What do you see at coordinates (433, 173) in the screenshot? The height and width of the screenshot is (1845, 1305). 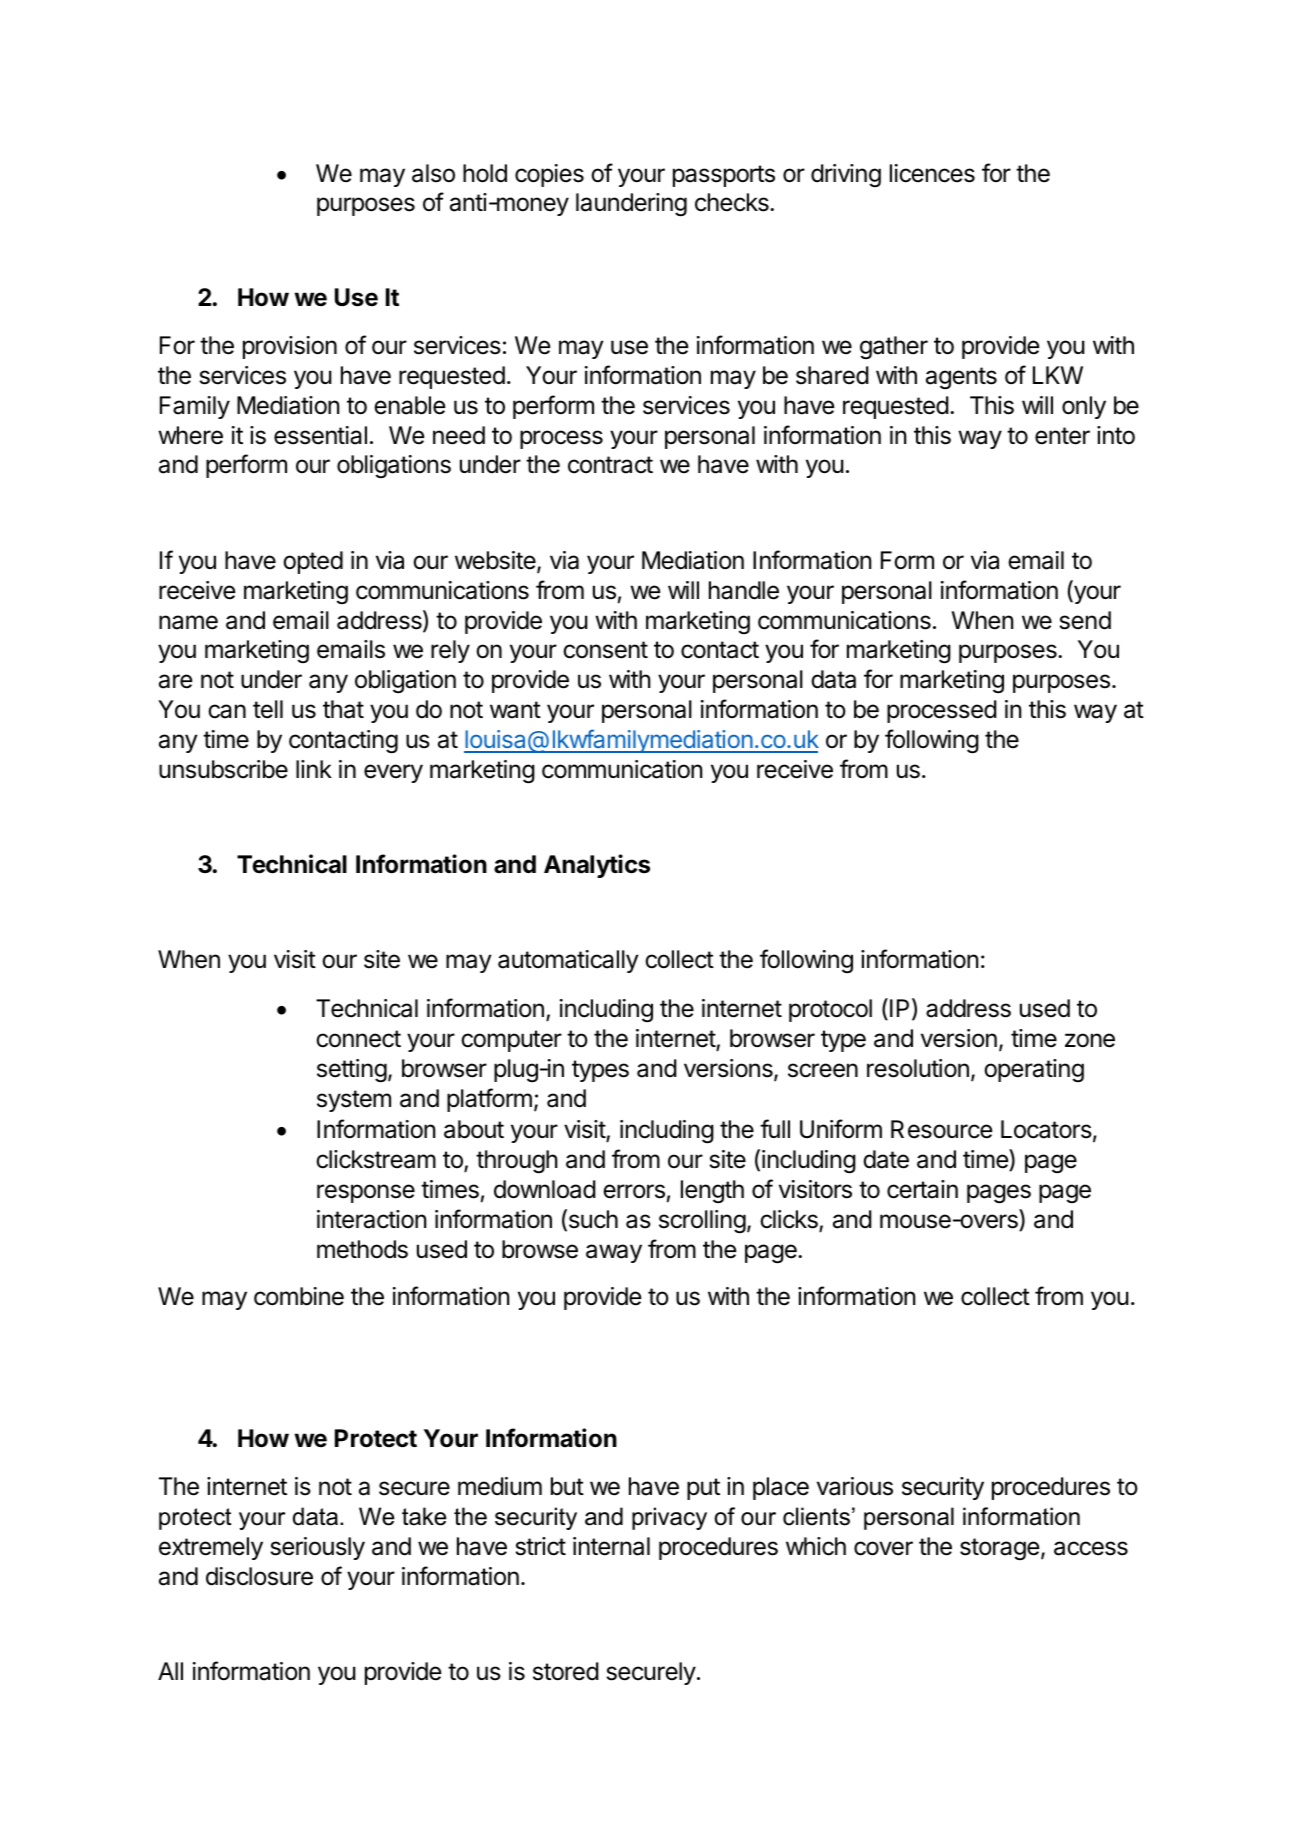 I see `also` at bounding box center [433, 173].
